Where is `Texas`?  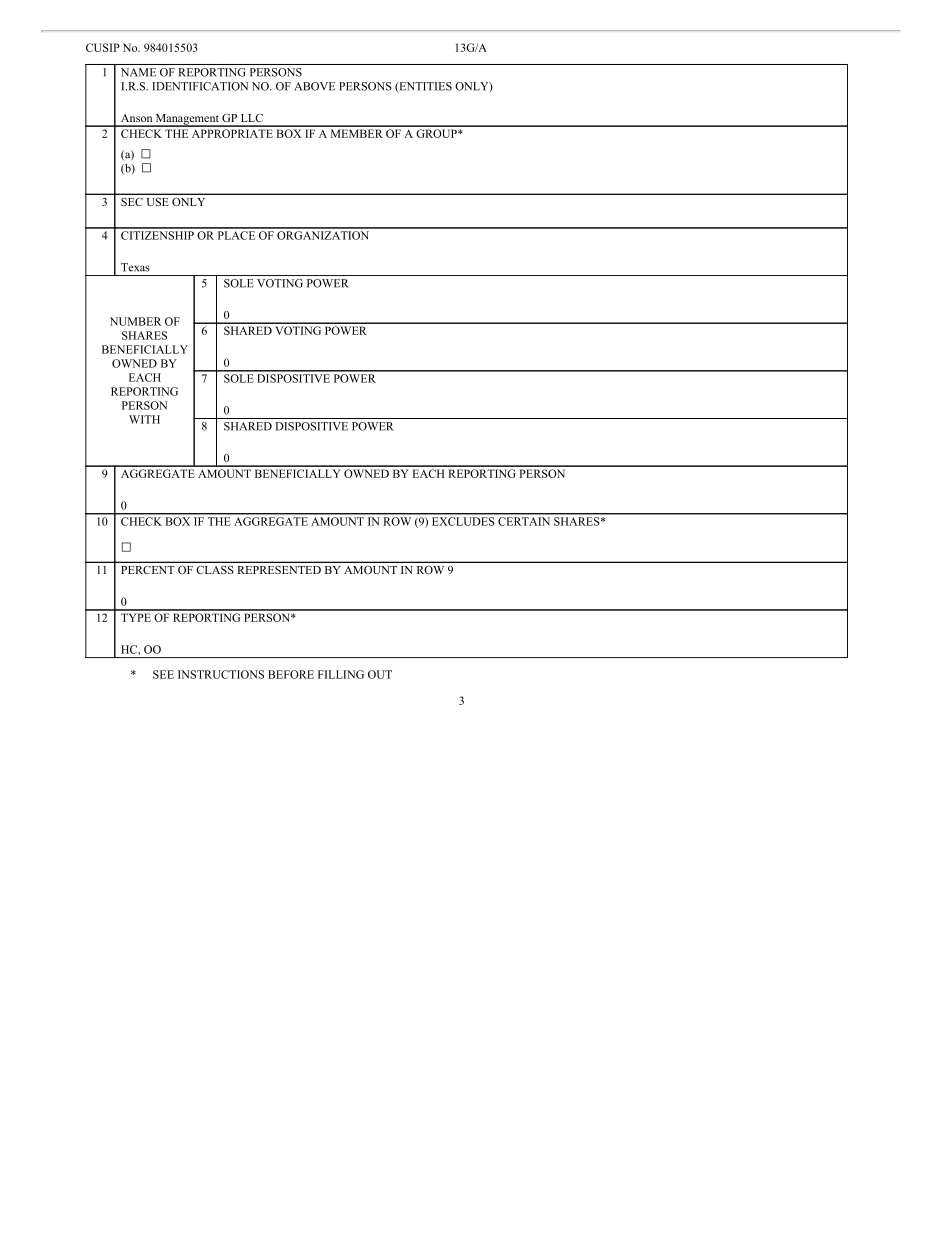 Texas is located at coordinates (135, 267).
